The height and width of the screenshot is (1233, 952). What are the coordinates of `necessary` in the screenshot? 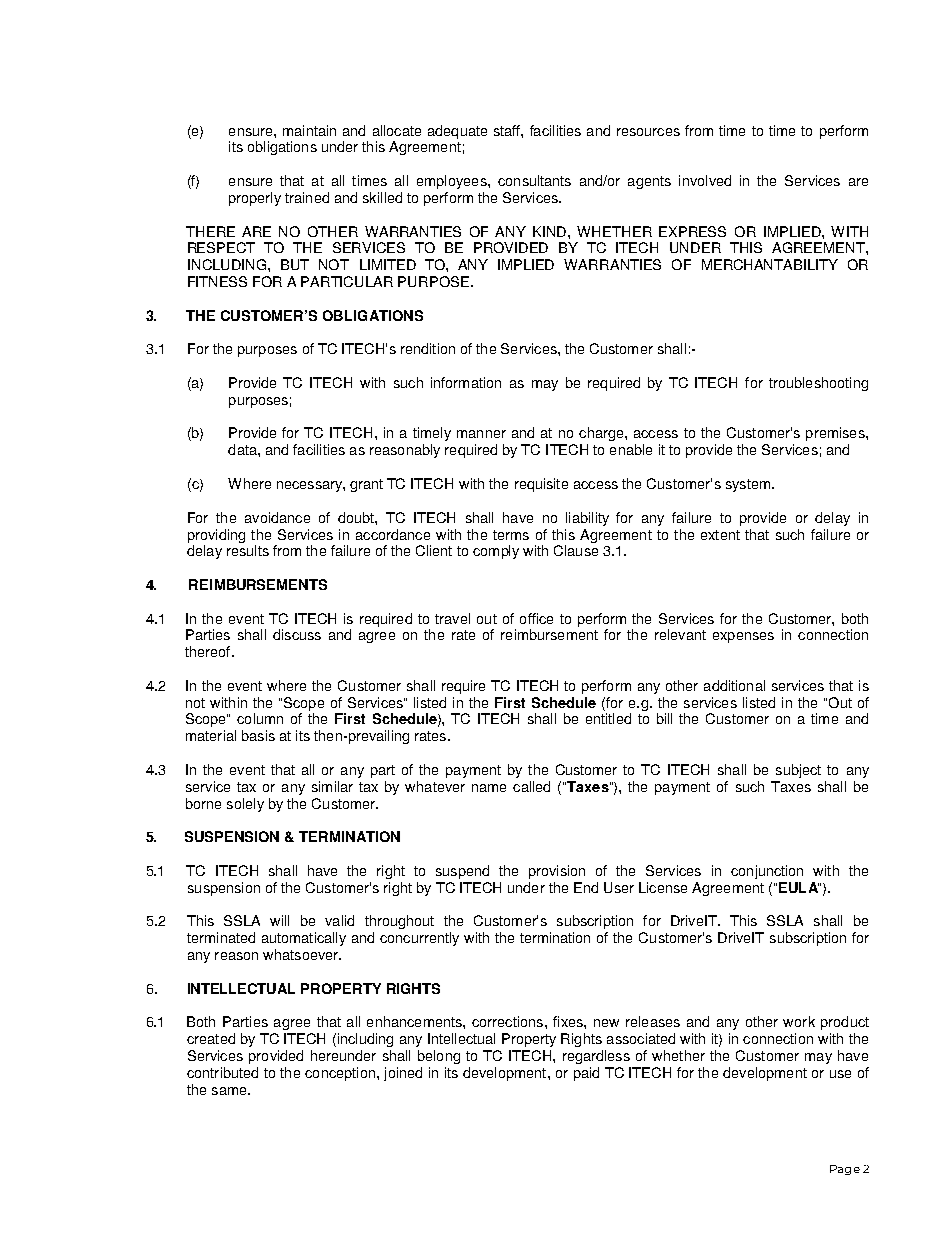 It's located at (310, 486).
